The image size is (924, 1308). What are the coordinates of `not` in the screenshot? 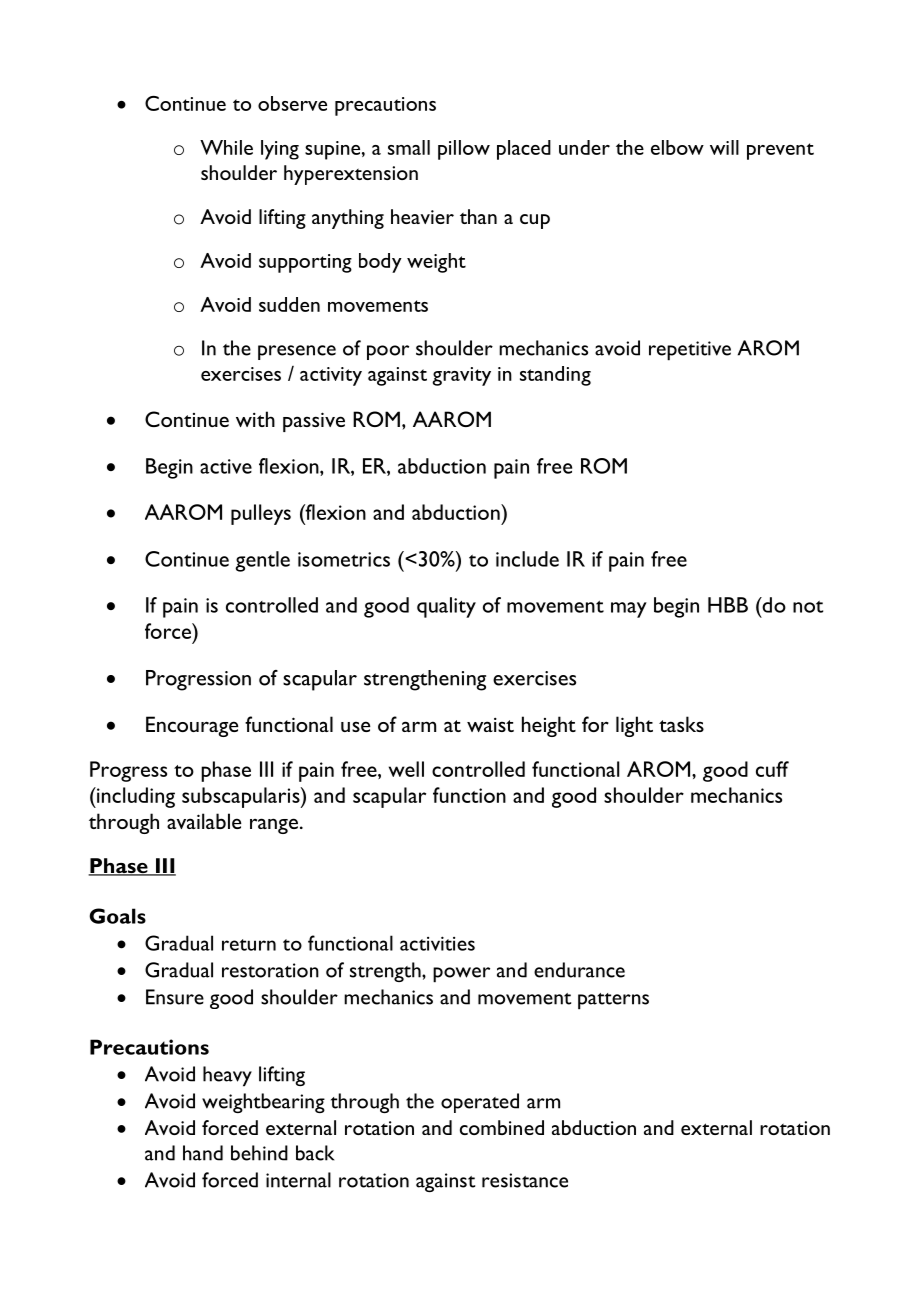 It's located at (808, 607).
